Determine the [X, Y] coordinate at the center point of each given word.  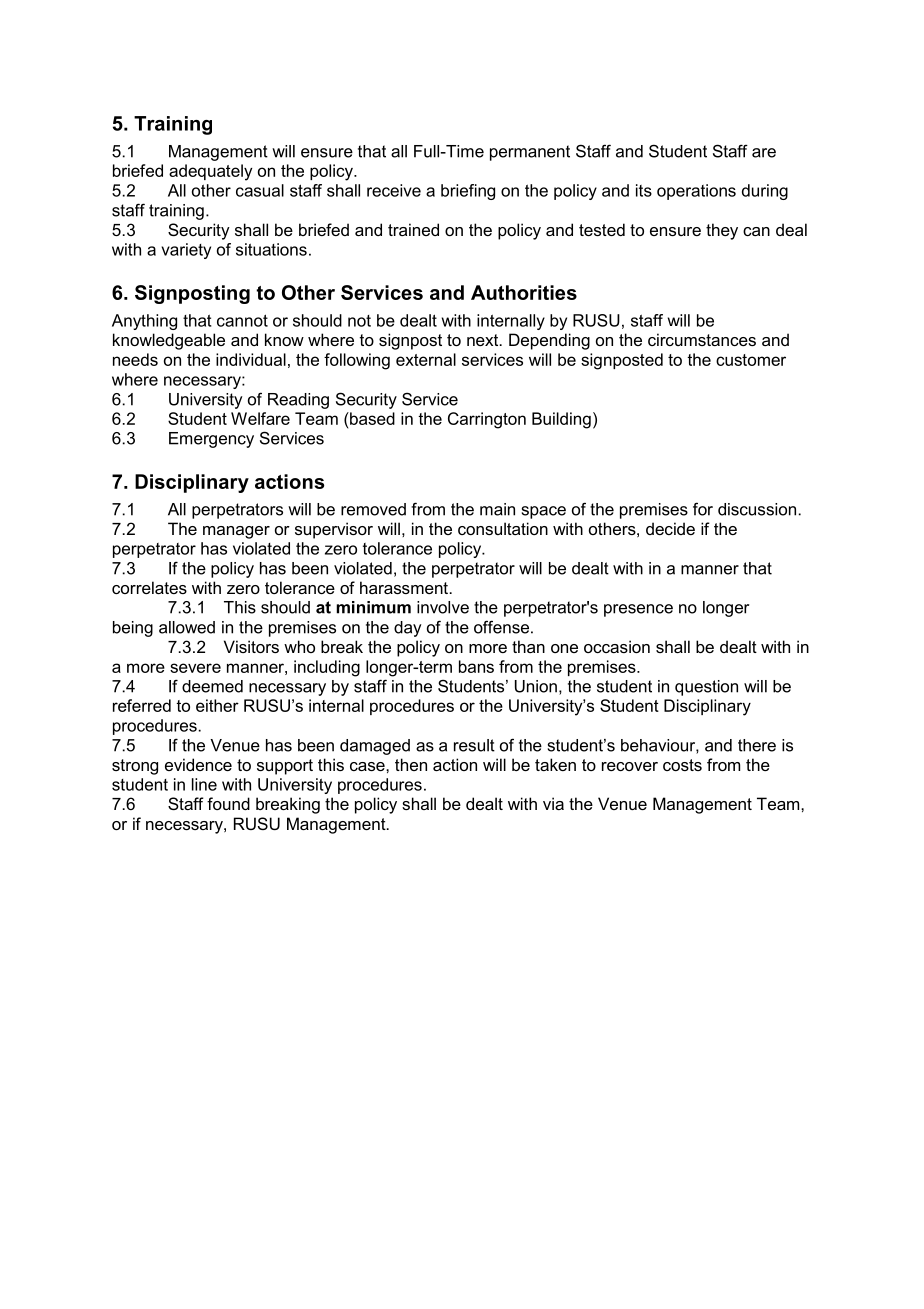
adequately [210, 172]
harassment [404, 587]
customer [751, 360]
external [426, 359]
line [204, 784]
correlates [149, 587]
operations [696, 192]
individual [251, 359]
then [411, 764]
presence [638, 610]
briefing [468, 192]
